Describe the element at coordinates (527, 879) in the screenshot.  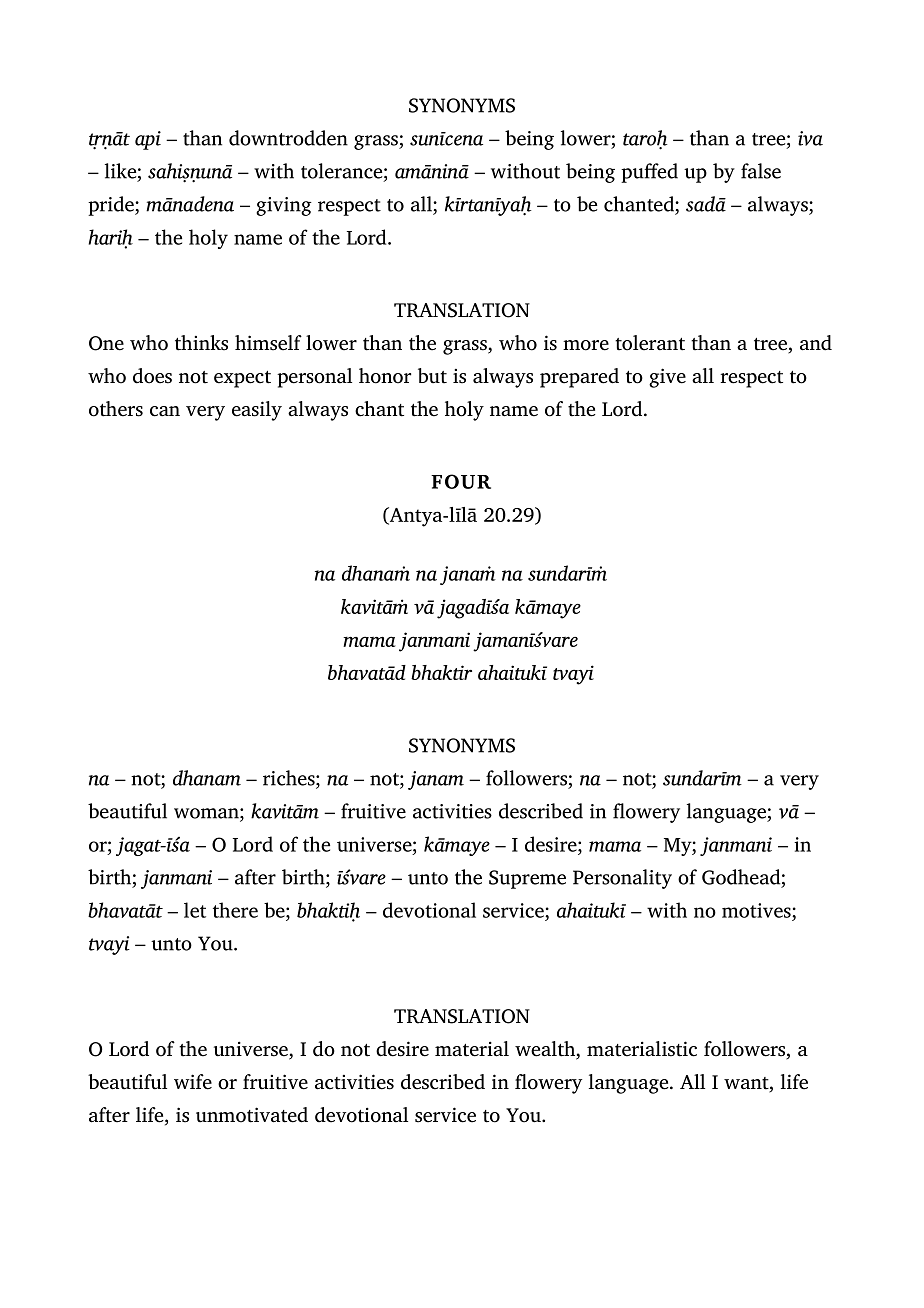
I see `Supreme` at that location.
